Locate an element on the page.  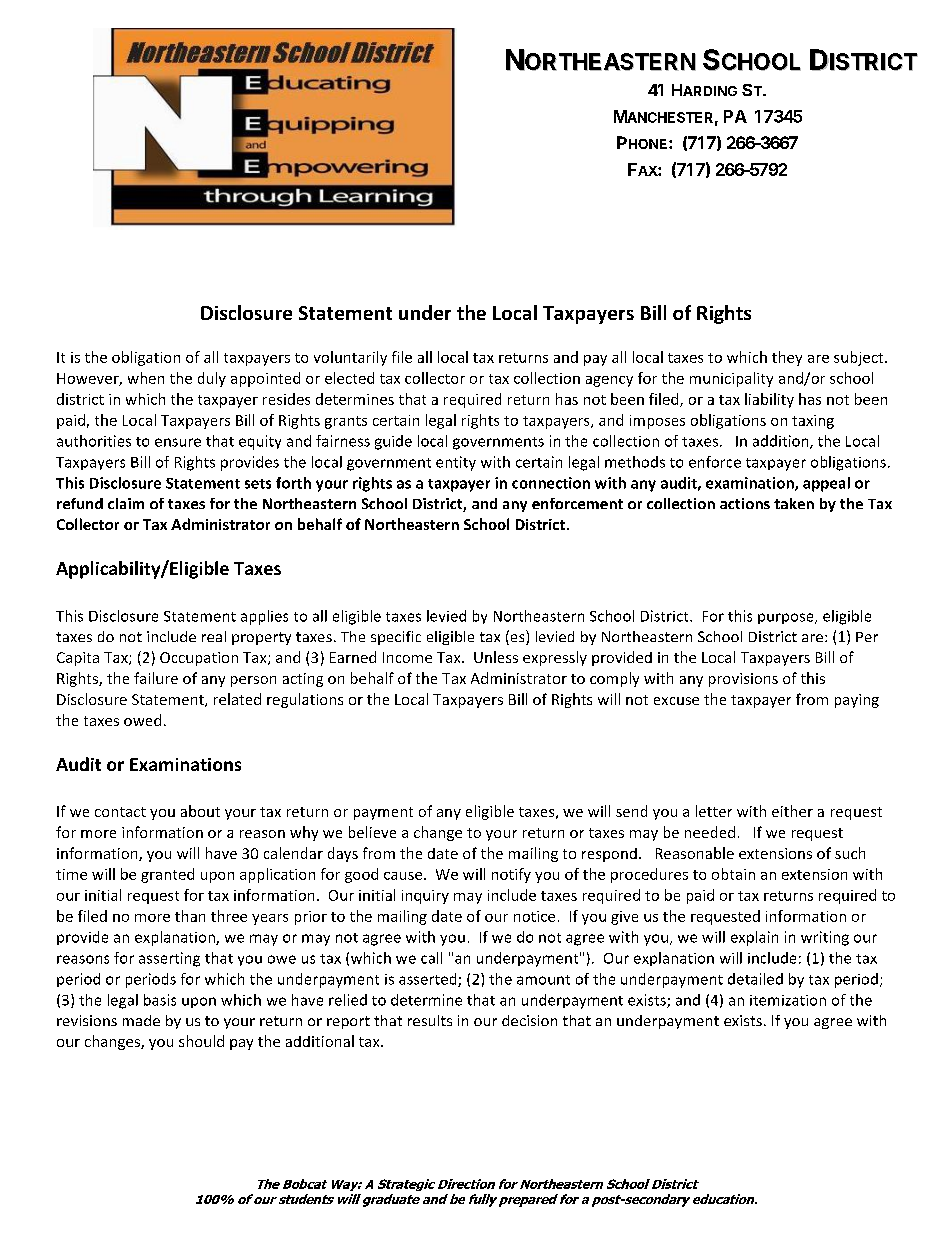
Unless is located at coordinates (496, 657).
